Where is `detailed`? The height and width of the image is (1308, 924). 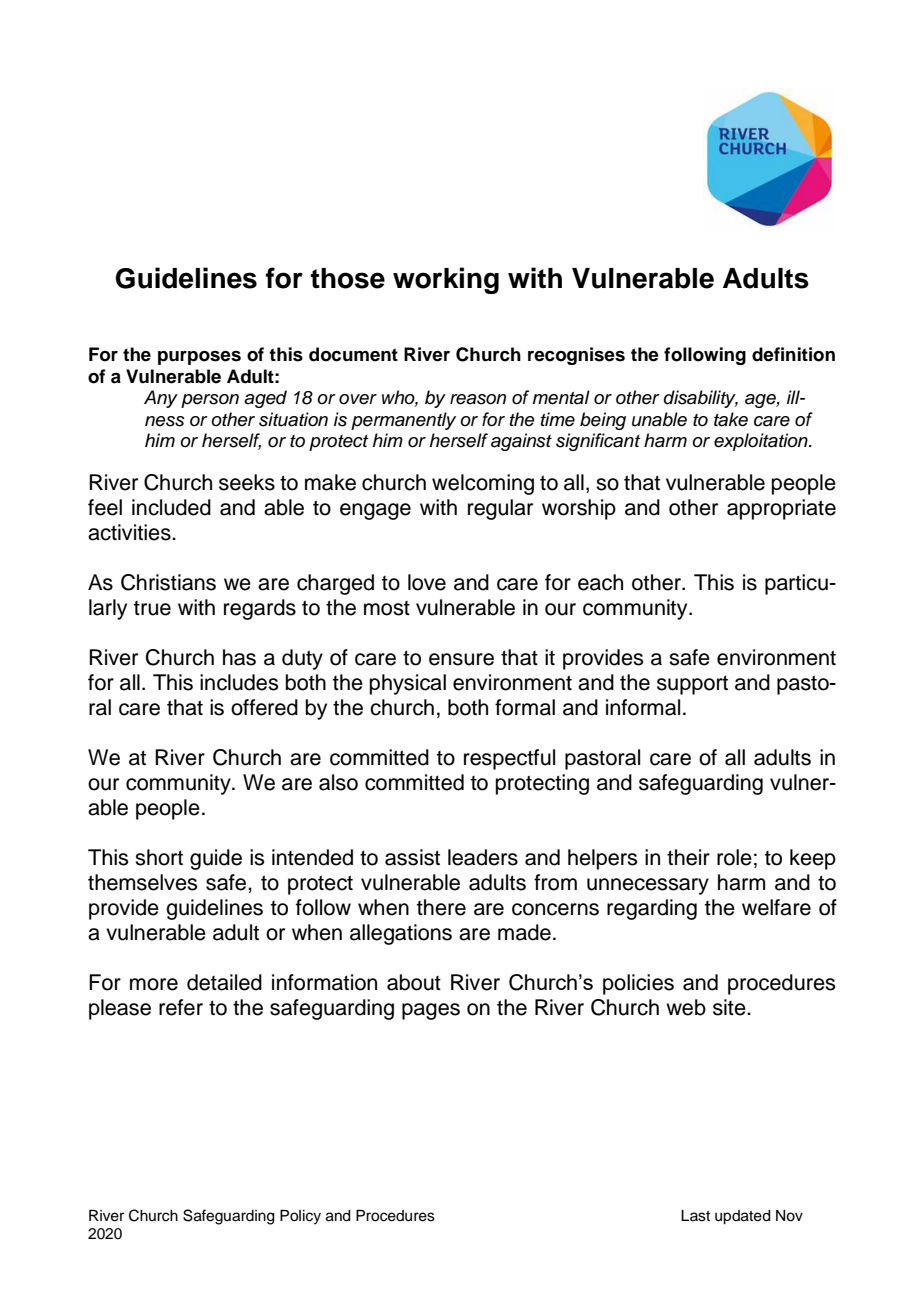
detailed is located at coordinates (224, 982).
